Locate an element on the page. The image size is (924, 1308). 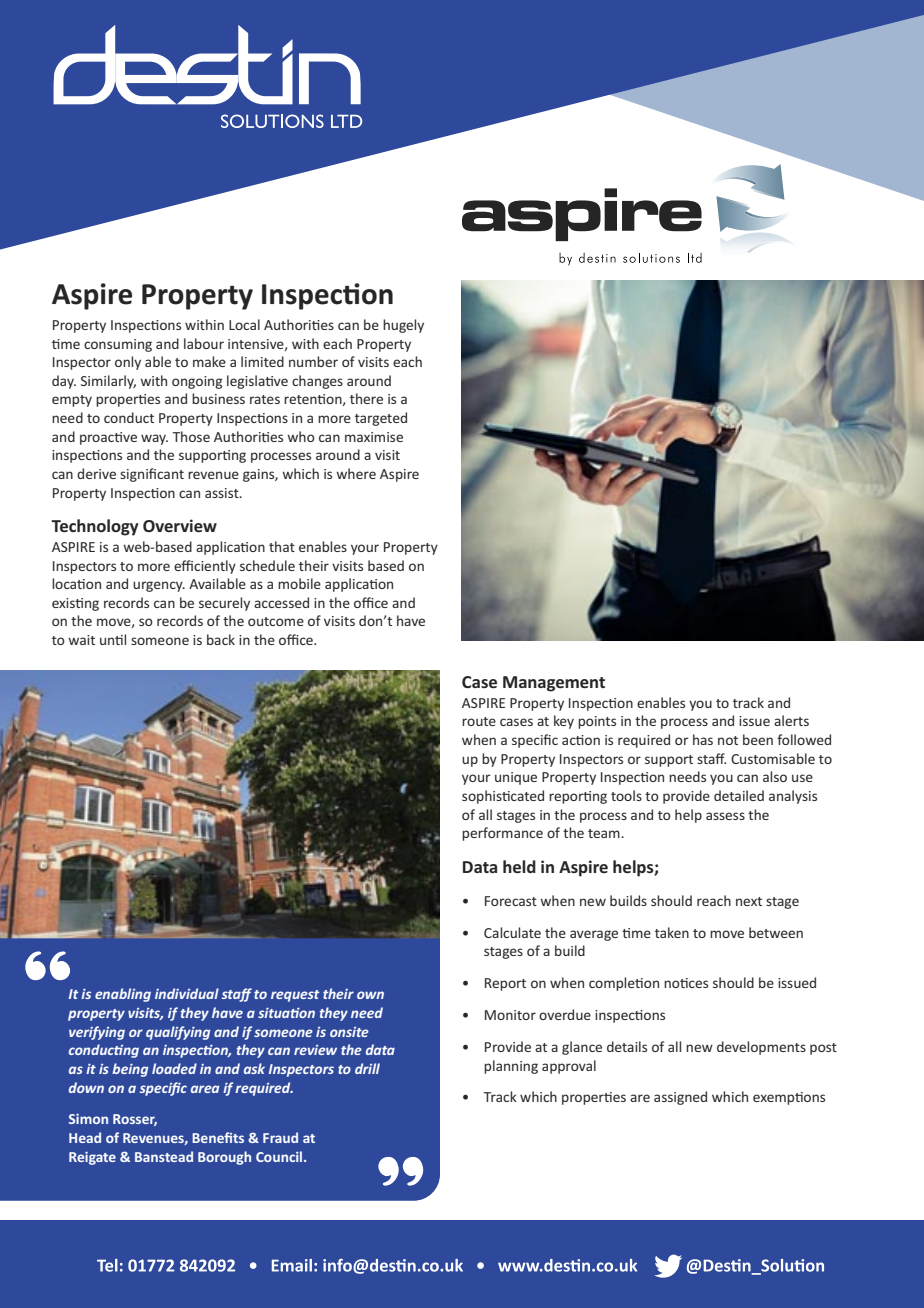
only is located at coordinates (128, 363).
